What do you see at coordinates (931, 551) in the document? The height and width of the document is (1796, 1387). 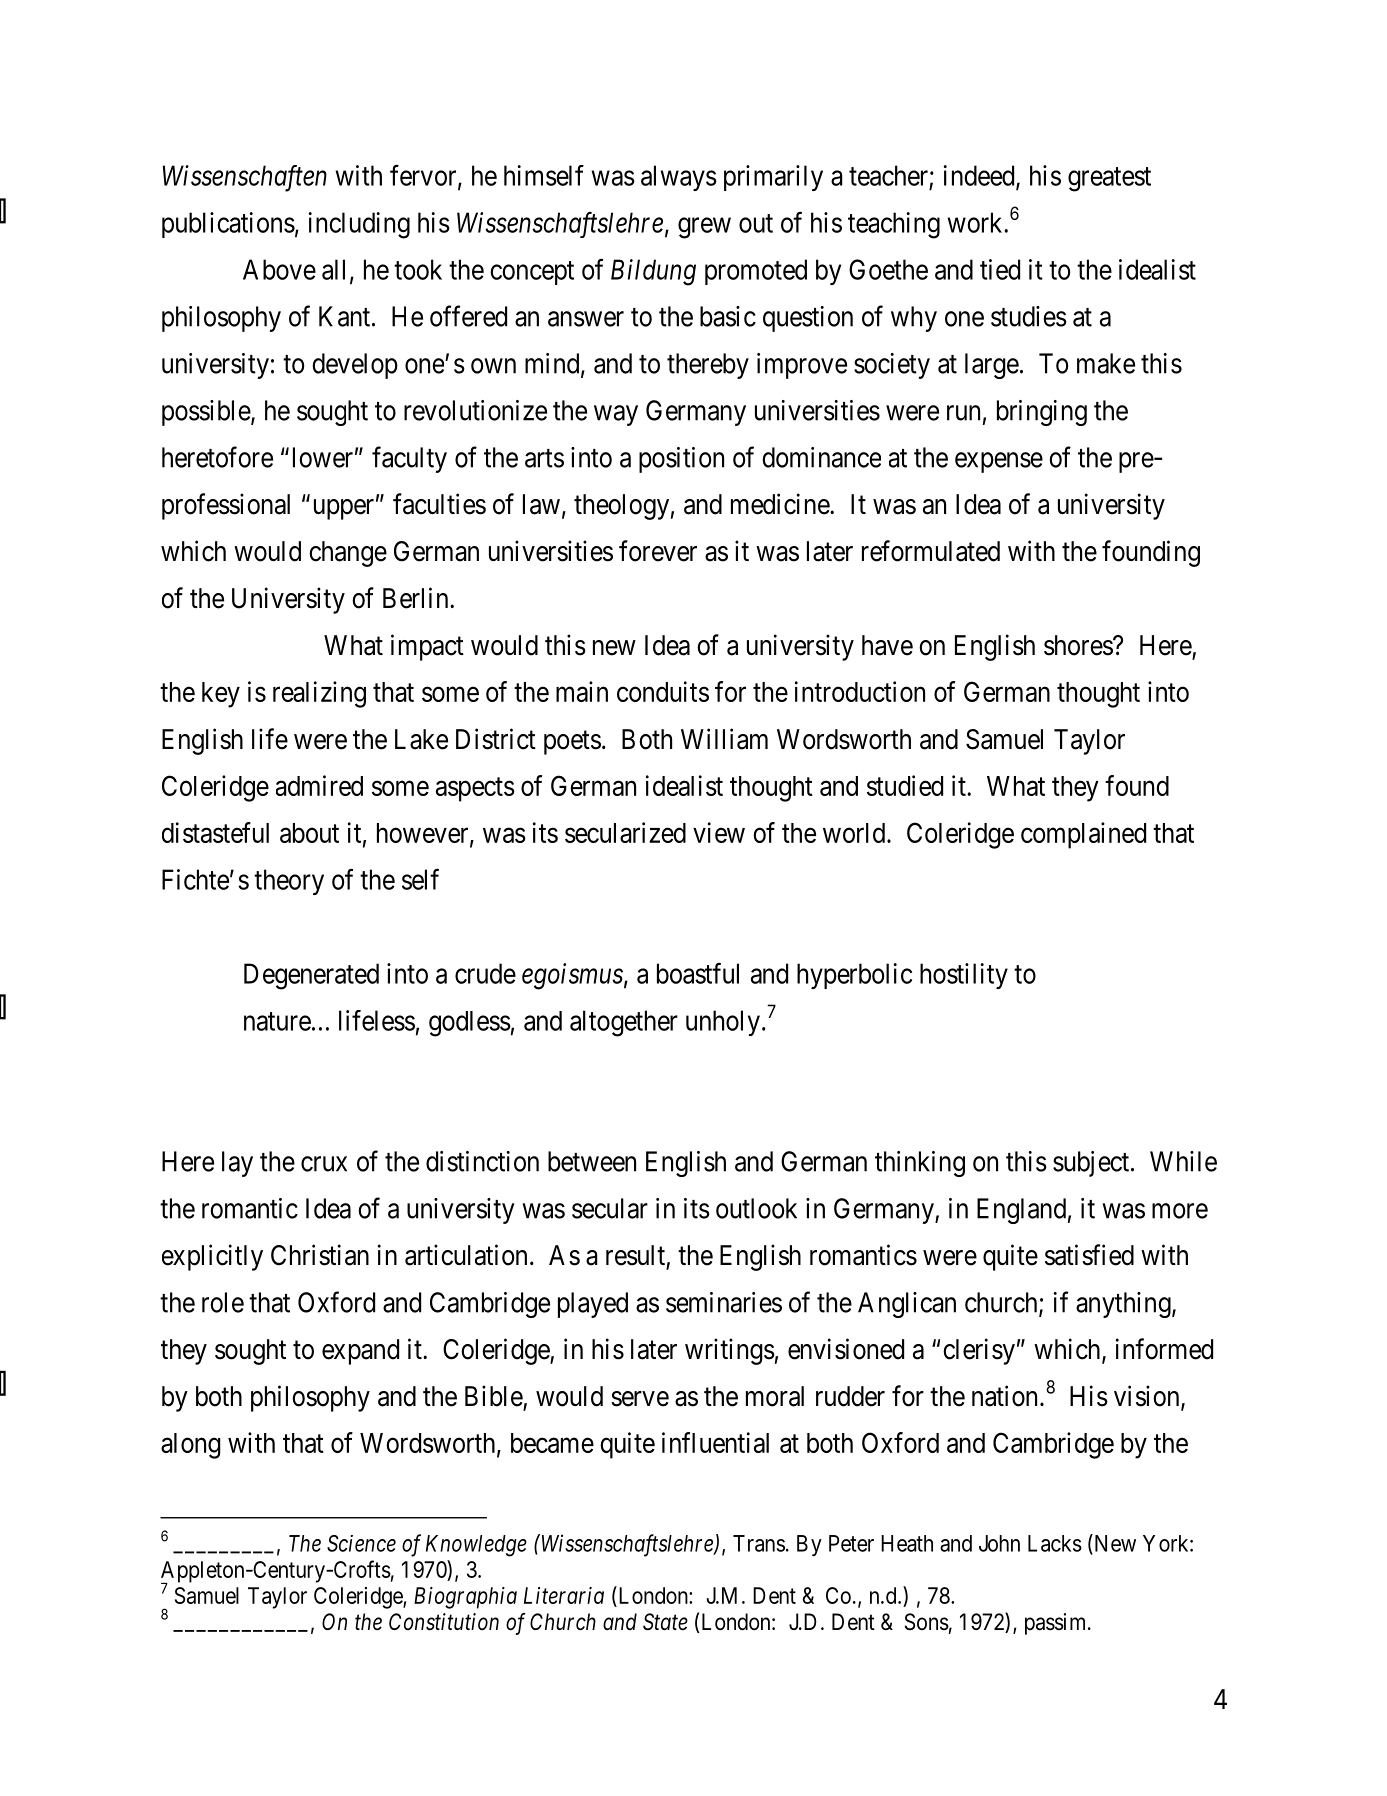 I see `reformulated` at bounding box center [931, 551].
